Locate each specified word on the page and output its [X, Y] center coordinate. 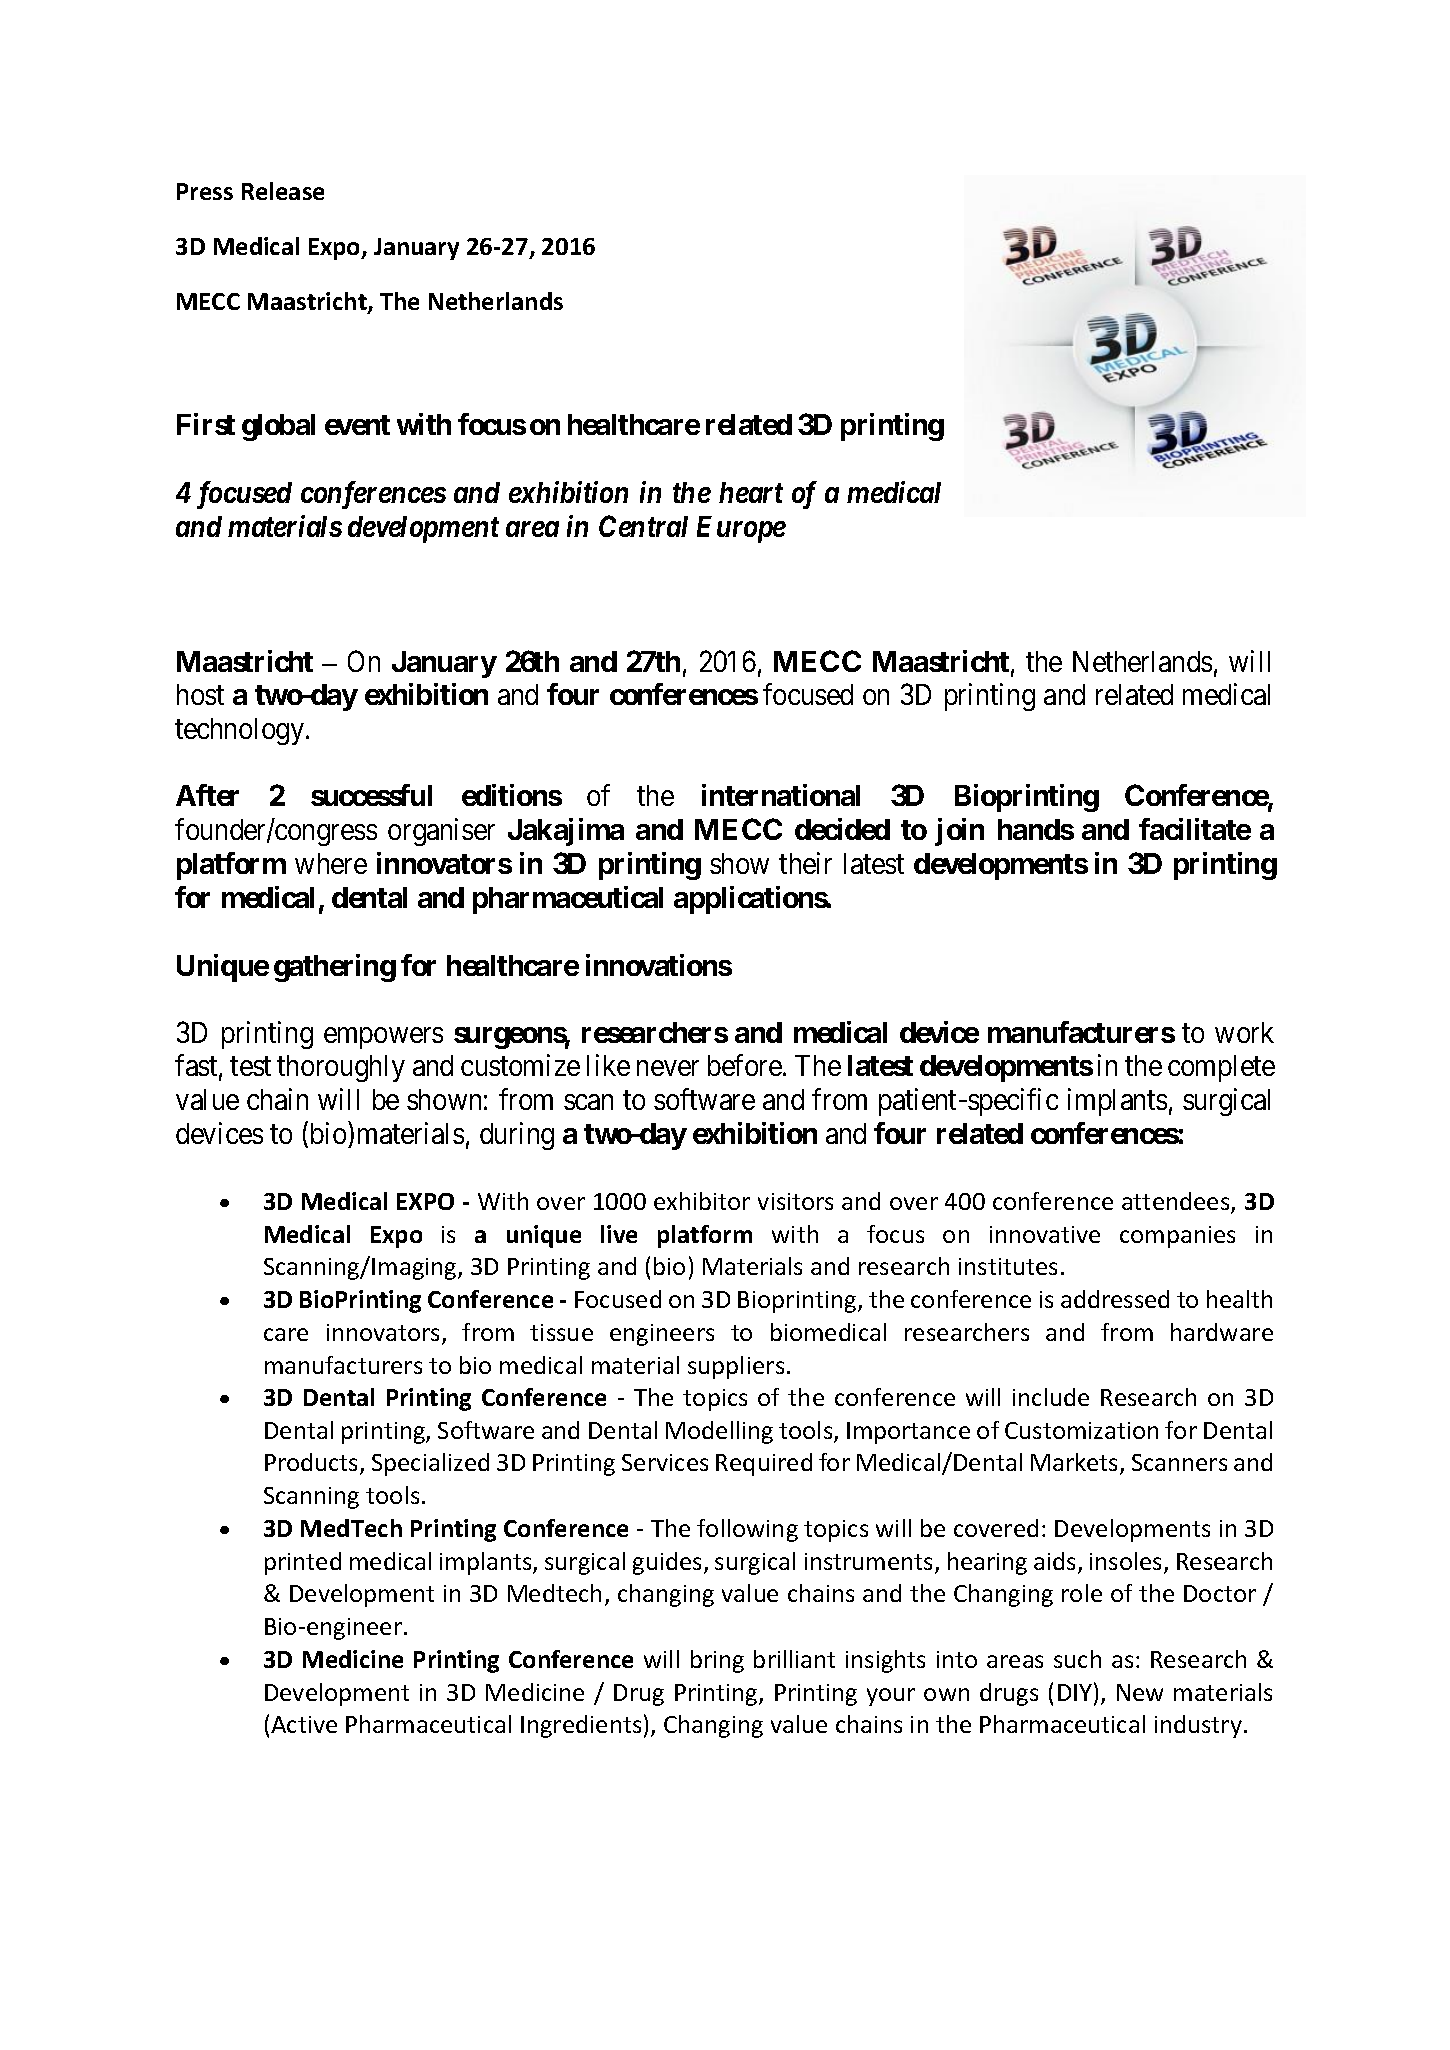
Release [283, 191]
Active [304, 1724]
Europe [741, 529]
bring [717, 1661]
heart [751, 492]
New [1140, 1692]
